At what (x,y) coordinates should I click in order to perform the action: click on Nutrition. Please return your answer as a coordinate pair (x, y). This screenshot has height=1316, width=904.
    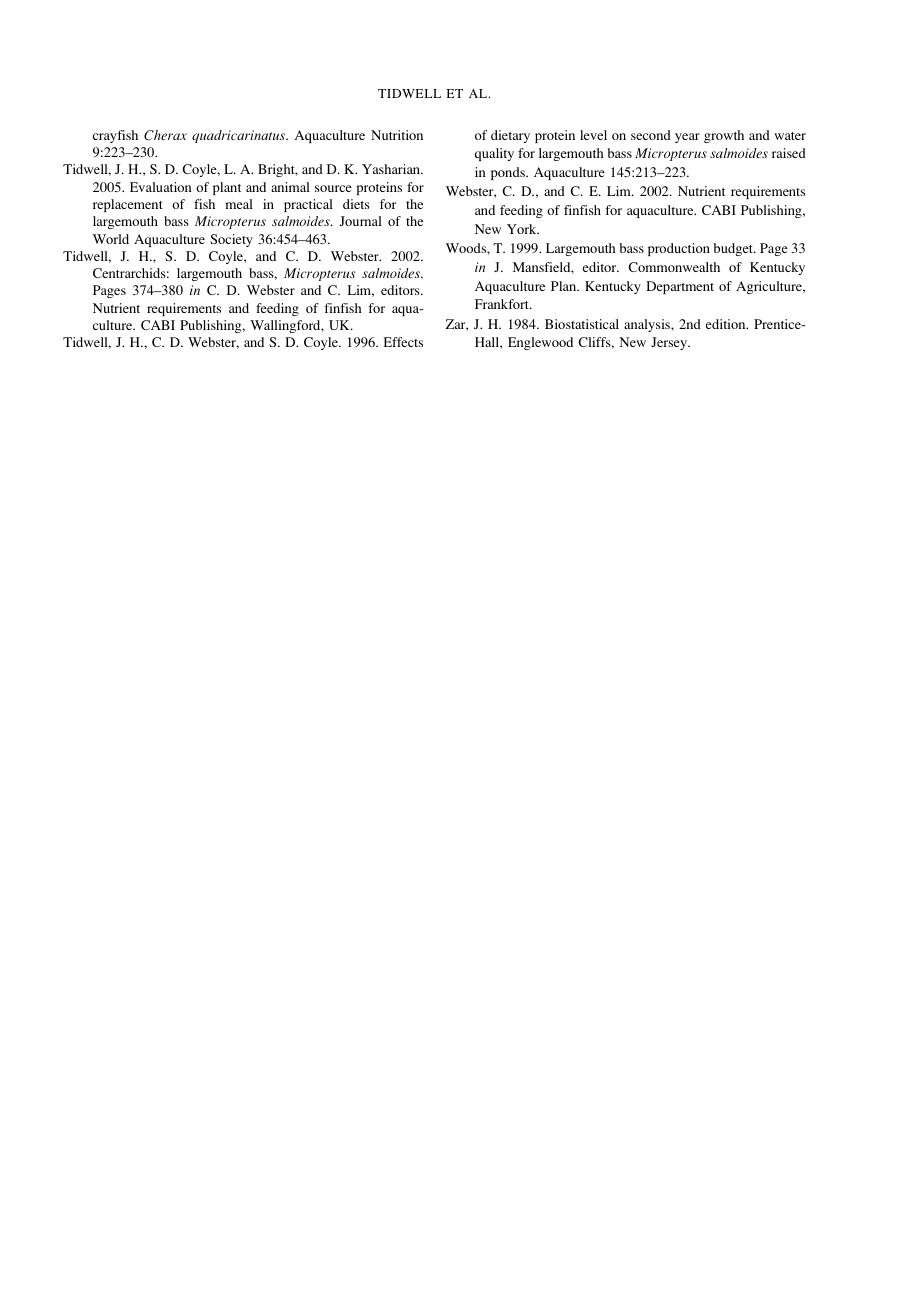
    Looking at the image, I should click on (397, 135).
